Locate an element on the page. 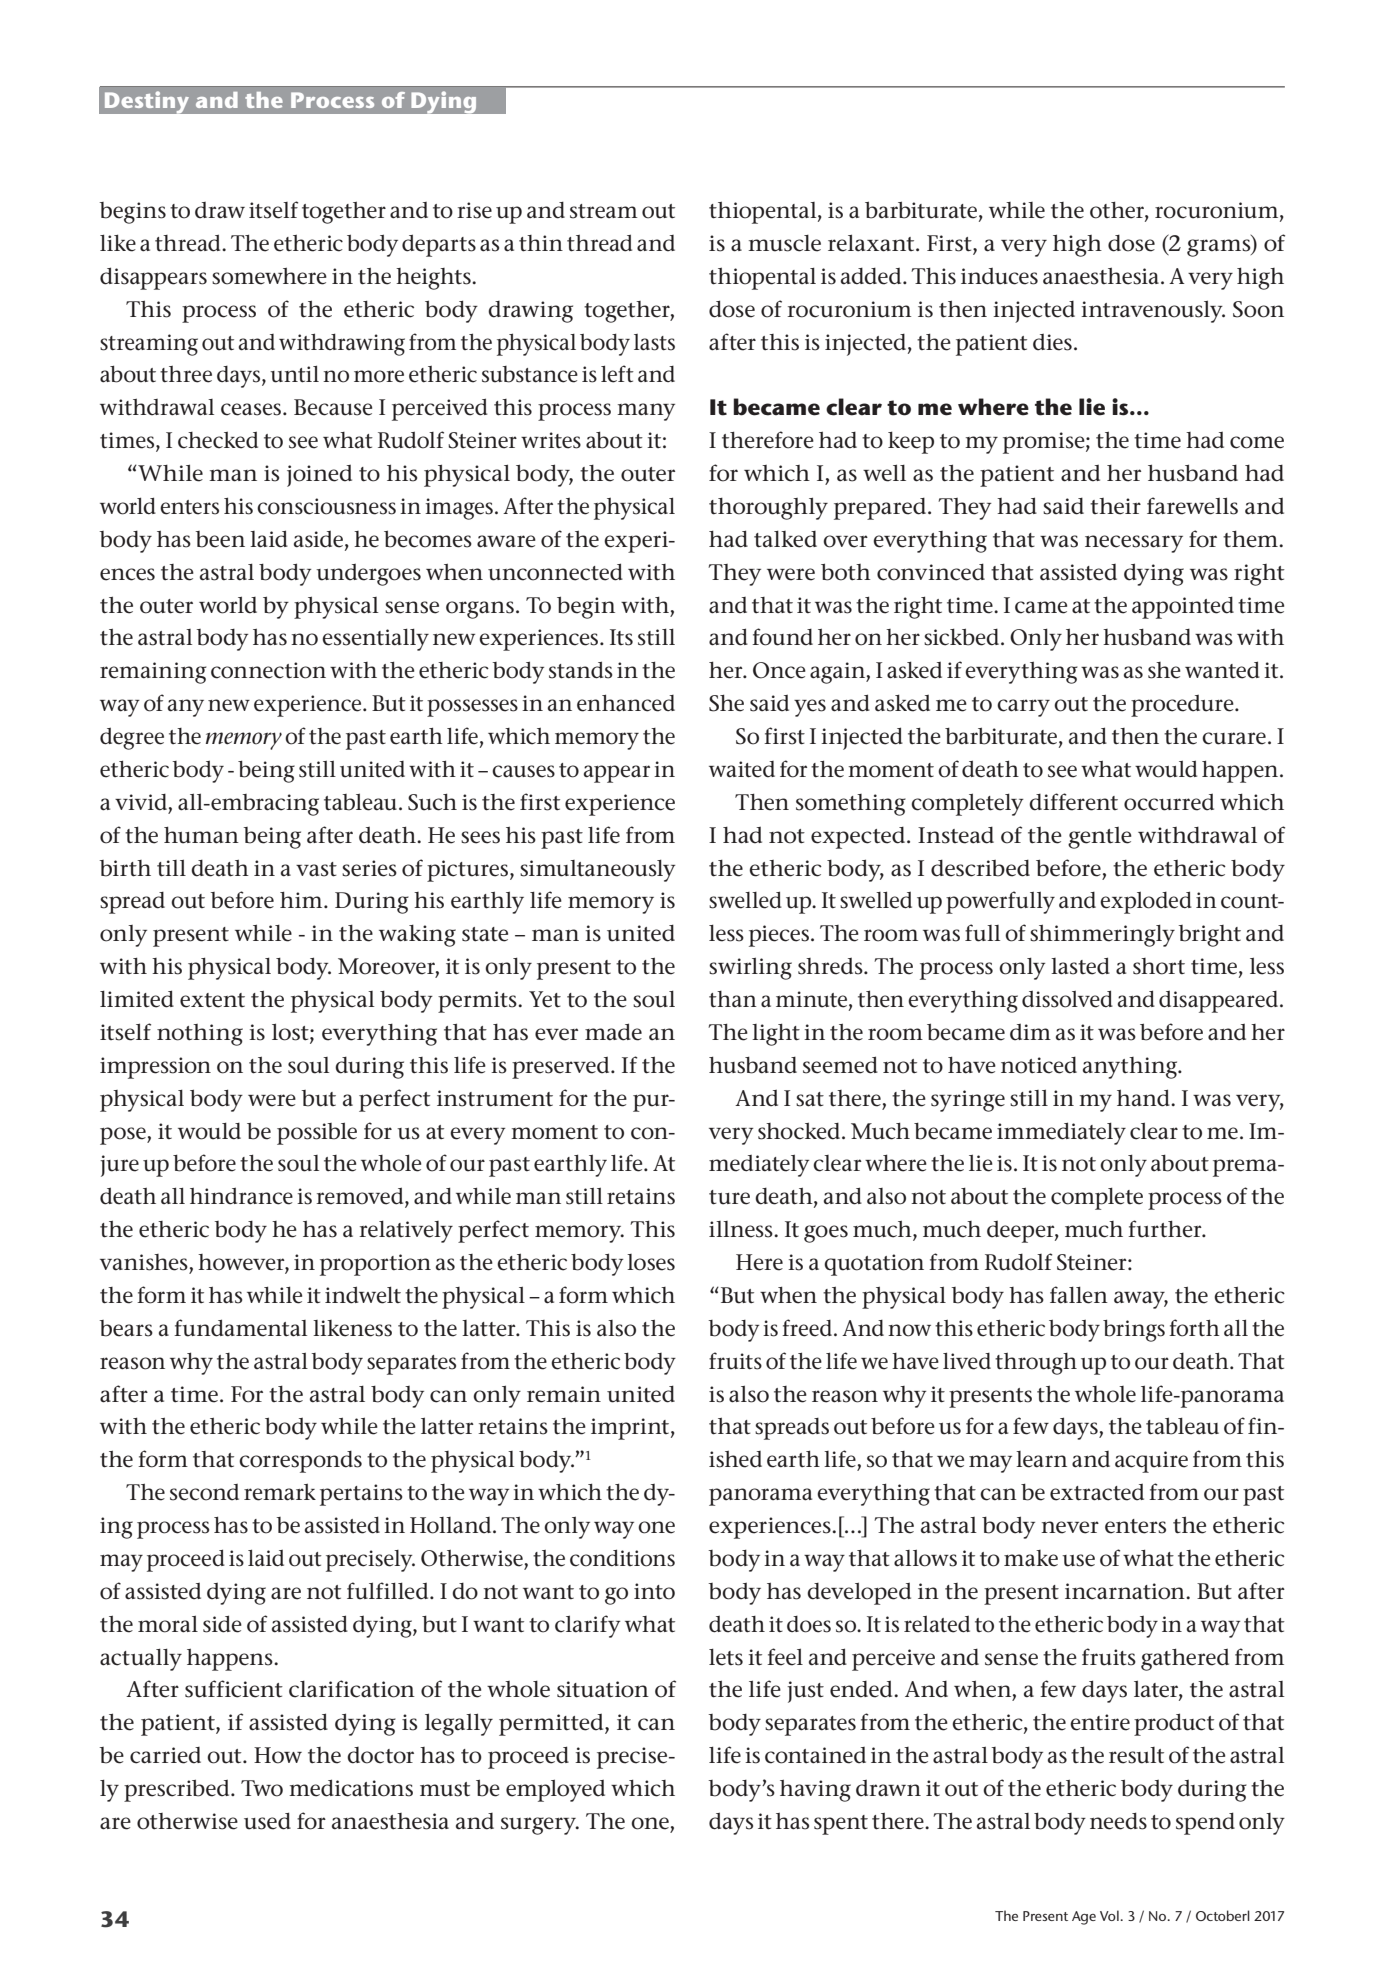  muscle is located at coordinates (784, 243).
